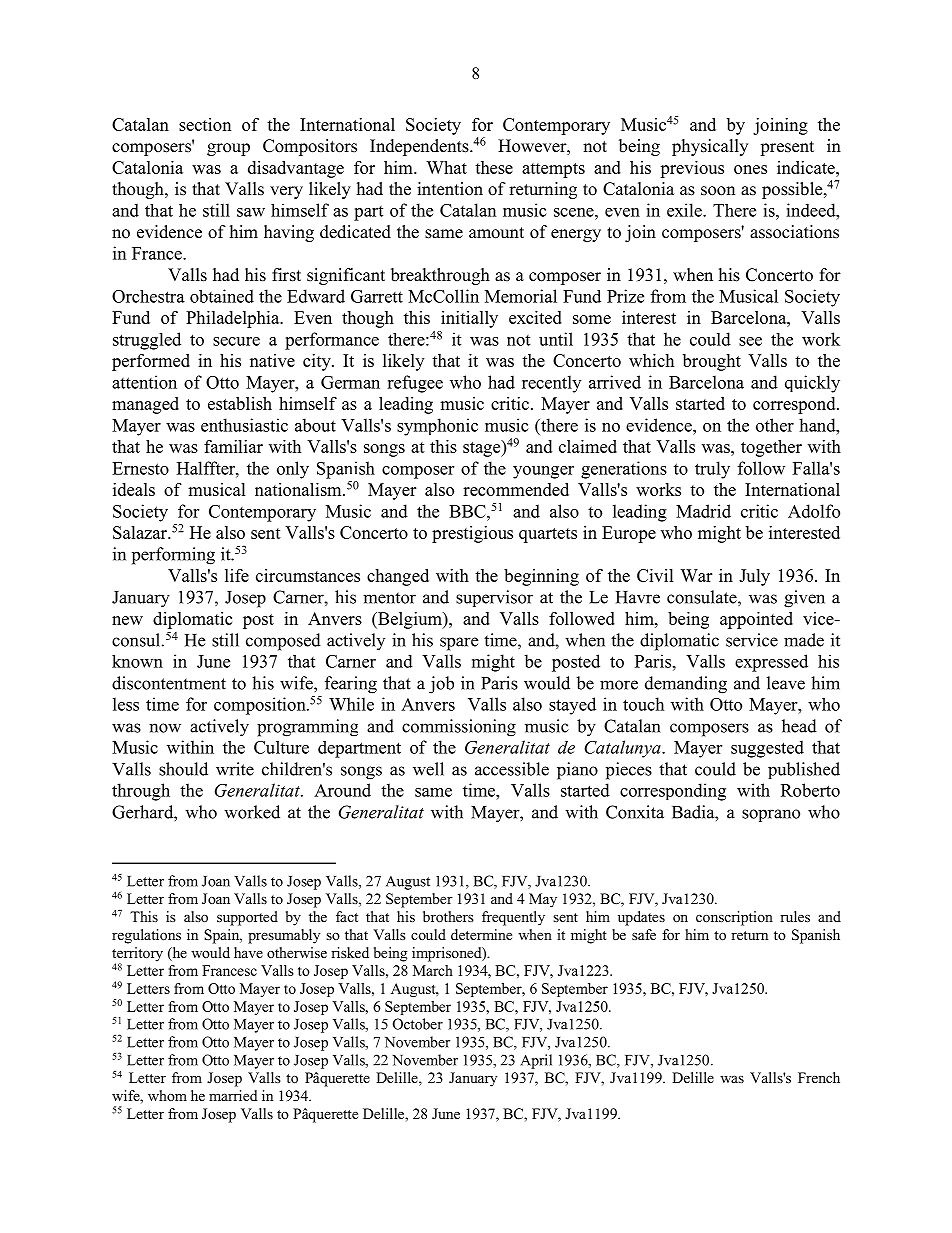  What do you see at coordinates (228, 149) in the screenshot?
I see `group` at bounding box center [228, 149].
